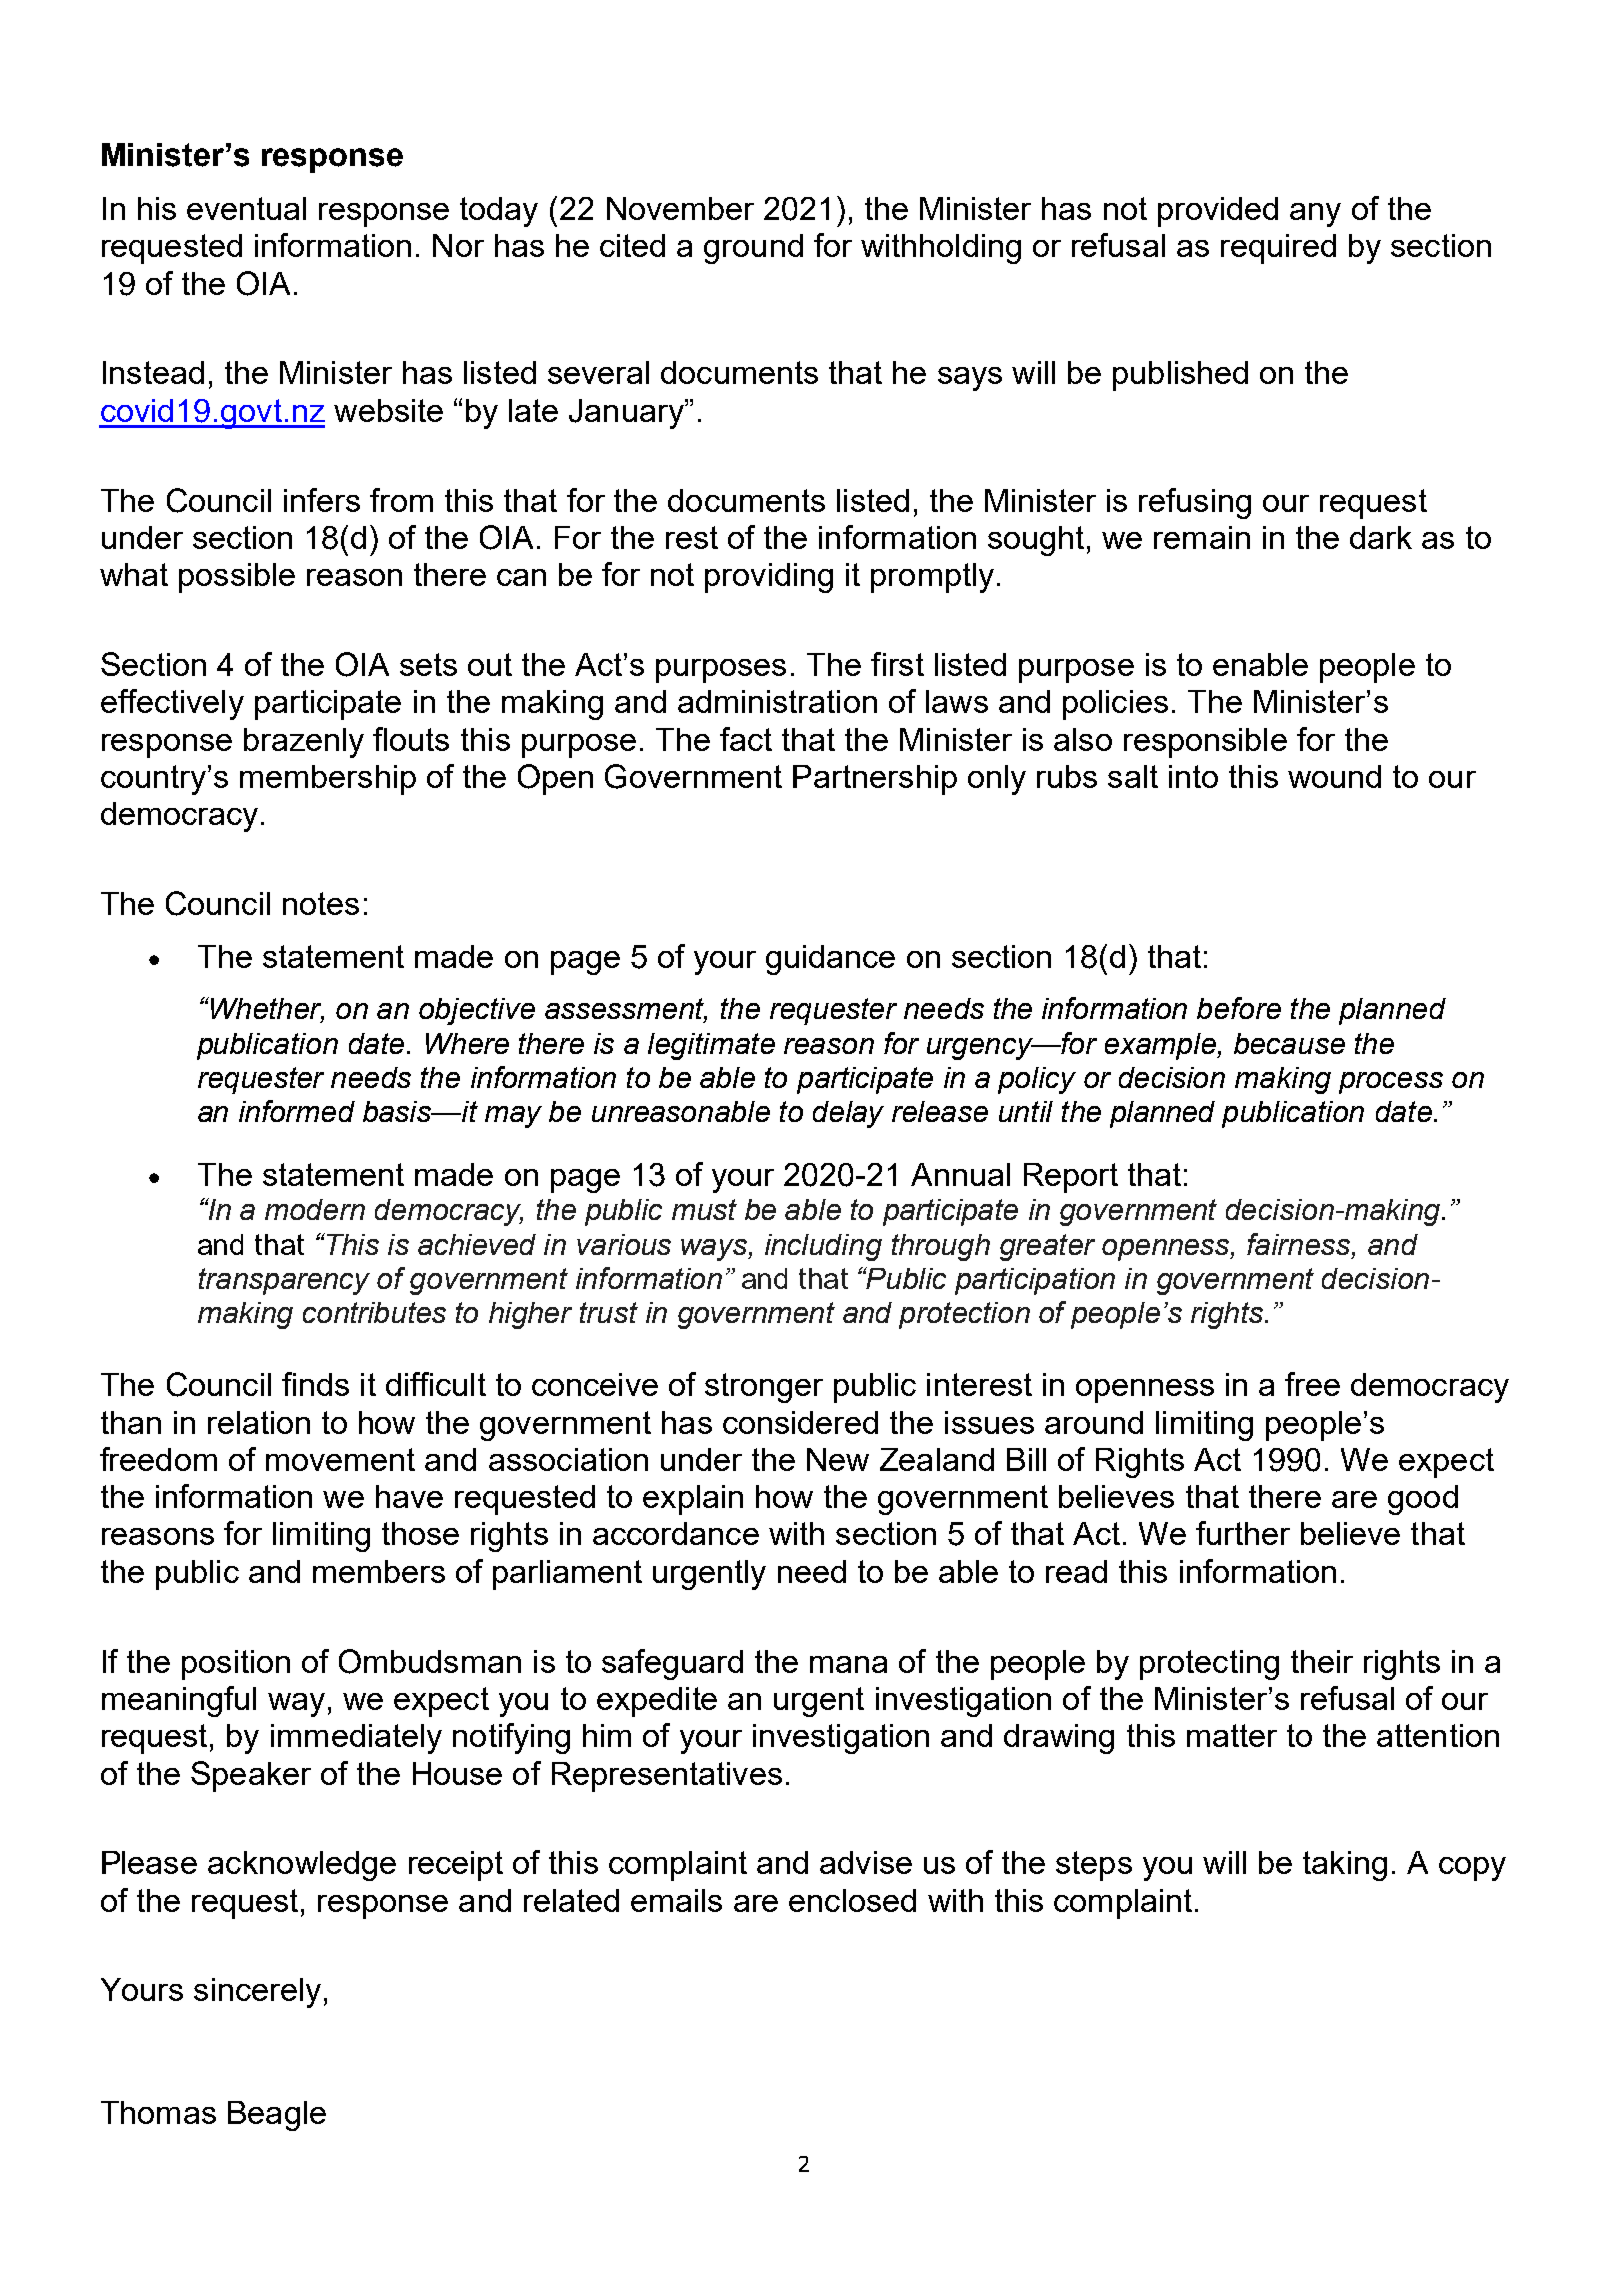 The image size is (1609, 2276). Describe the element at coordinates (848, 1664) in the page. I see `mana` at that location.
